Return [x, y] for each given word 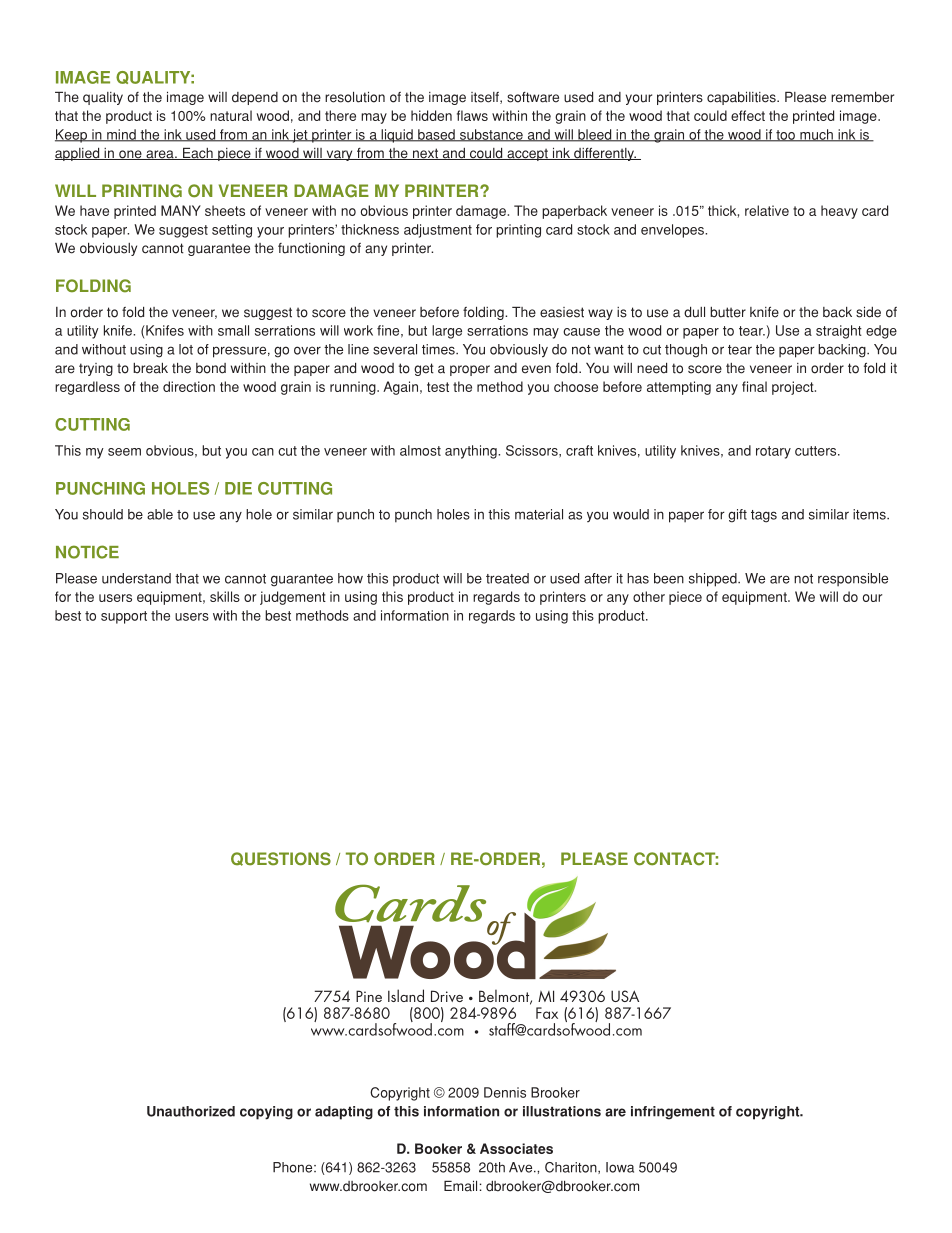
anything [472, 452]
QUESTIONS [281, 859]
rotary [773, 452]
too [785, 136]
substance [491, 135]
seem [124, 452]
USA [625, 996]
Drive [447, 996]
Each [197, 154]
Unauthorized [191, 1111]
